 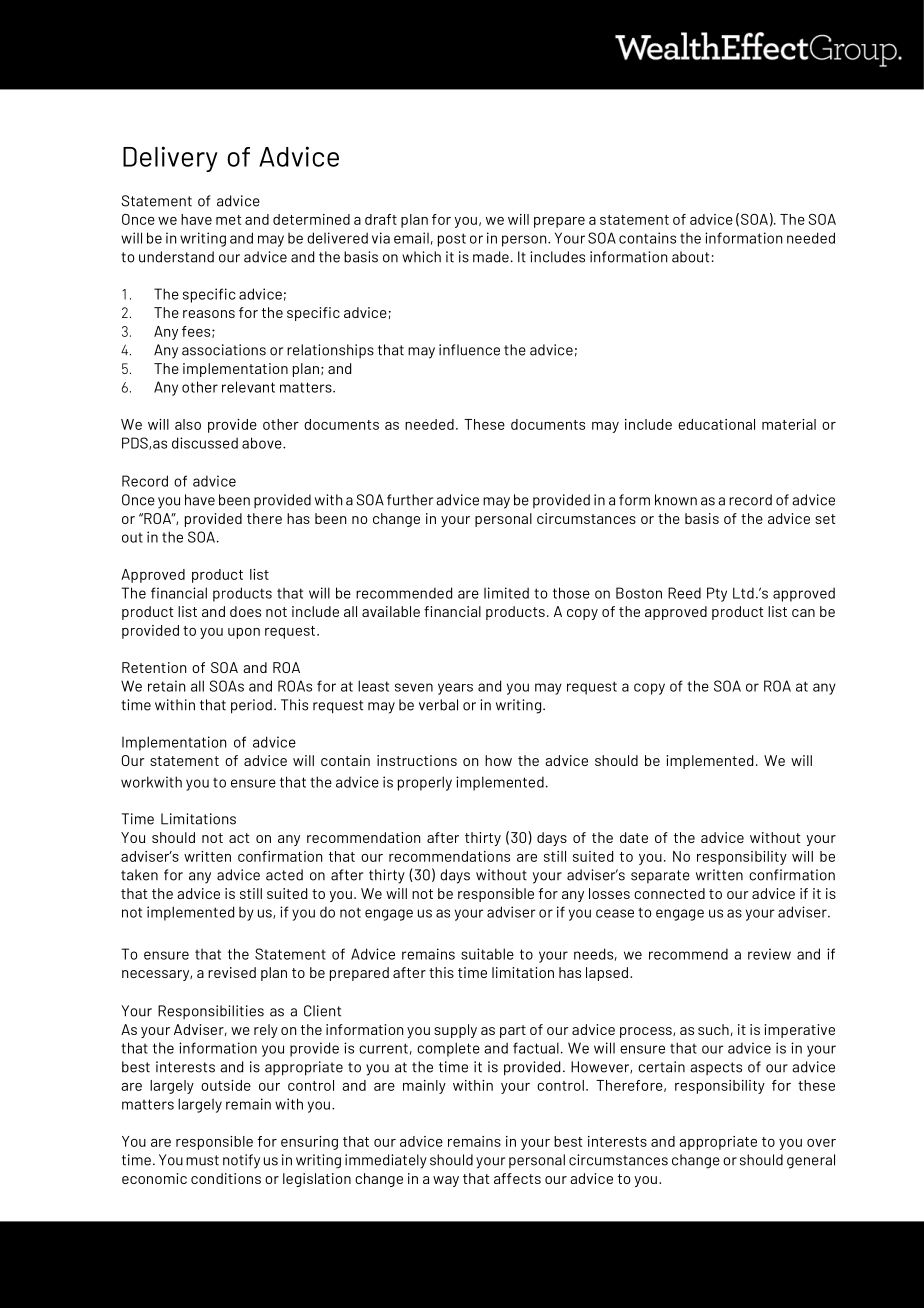 I want to click on must, so click(x=202, y=1160).
